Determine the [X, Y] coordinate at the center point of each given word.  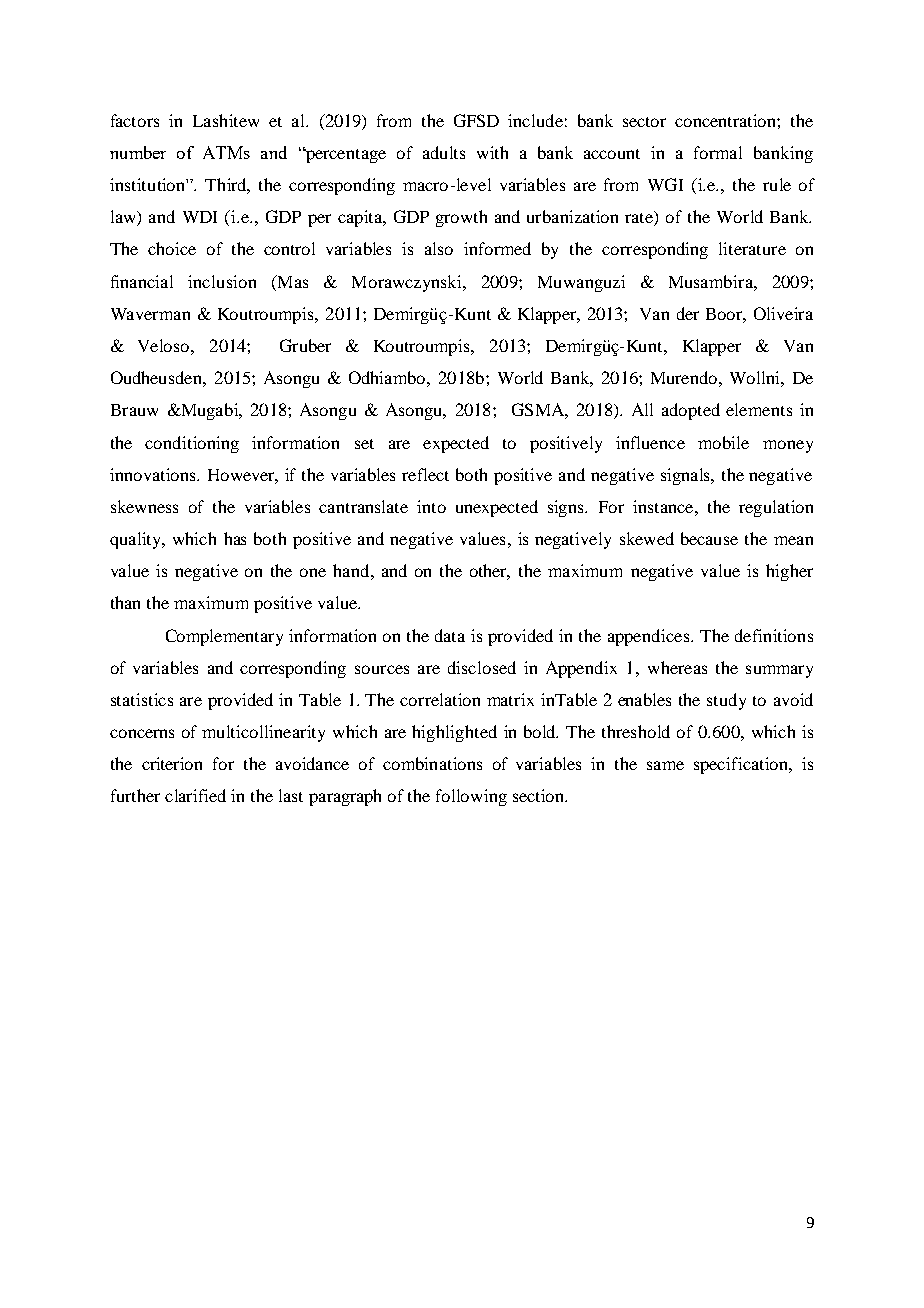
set [364, 444]
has [235, 538]
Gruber [305, 345]
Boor [726, 315]
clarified [195, 795]
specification [742, 765]
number [138, 152]
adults [444, 152]
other [490, 572]
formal [718, 152]
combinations [432, 763]
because [709, 538]
